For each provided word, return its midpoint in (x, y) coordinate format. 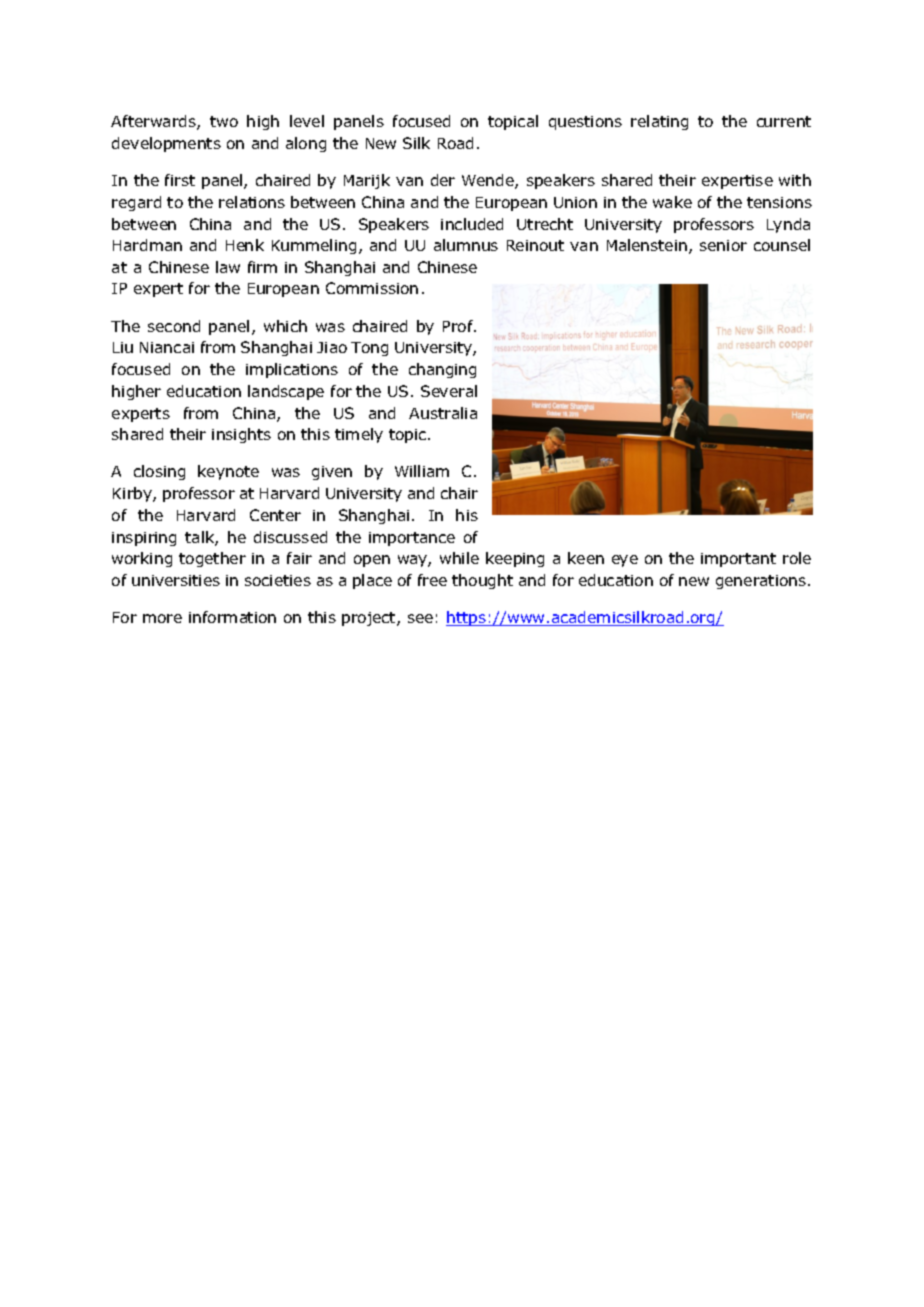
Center (275, 515)
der (443, 180)
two (224, 121)
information (232, 617)
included (472, 224)
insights (241, 435)
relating (659, 122)
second (174, 326)
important (738, 560)
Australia (443, 413)
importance (412, 539)
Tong (369, 349)
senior (723, 245)
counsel (782, 245)
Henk (245, 245)
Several (449, 391)
